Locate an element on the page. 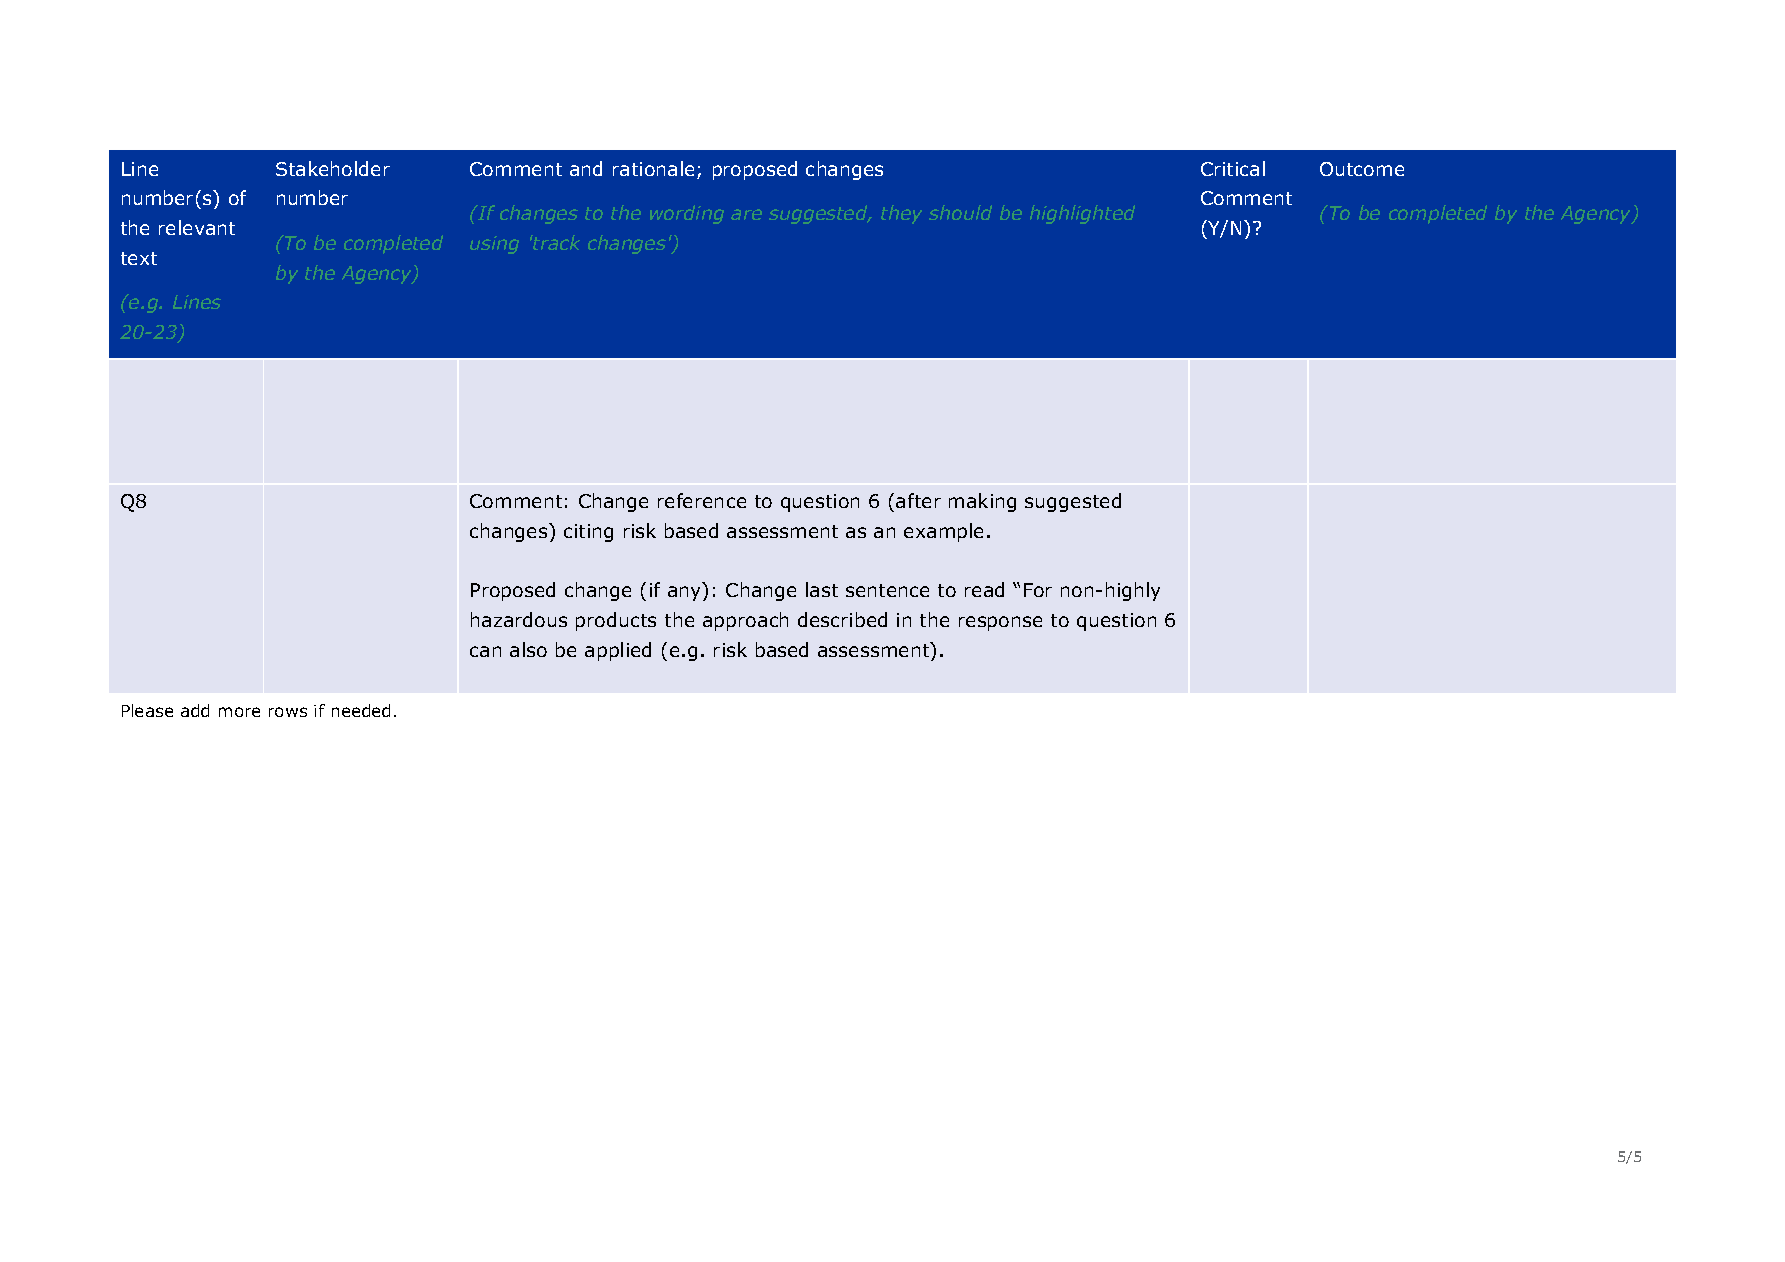 This image has width=1785, height=1262. making is located at coordinates (982, 502).
